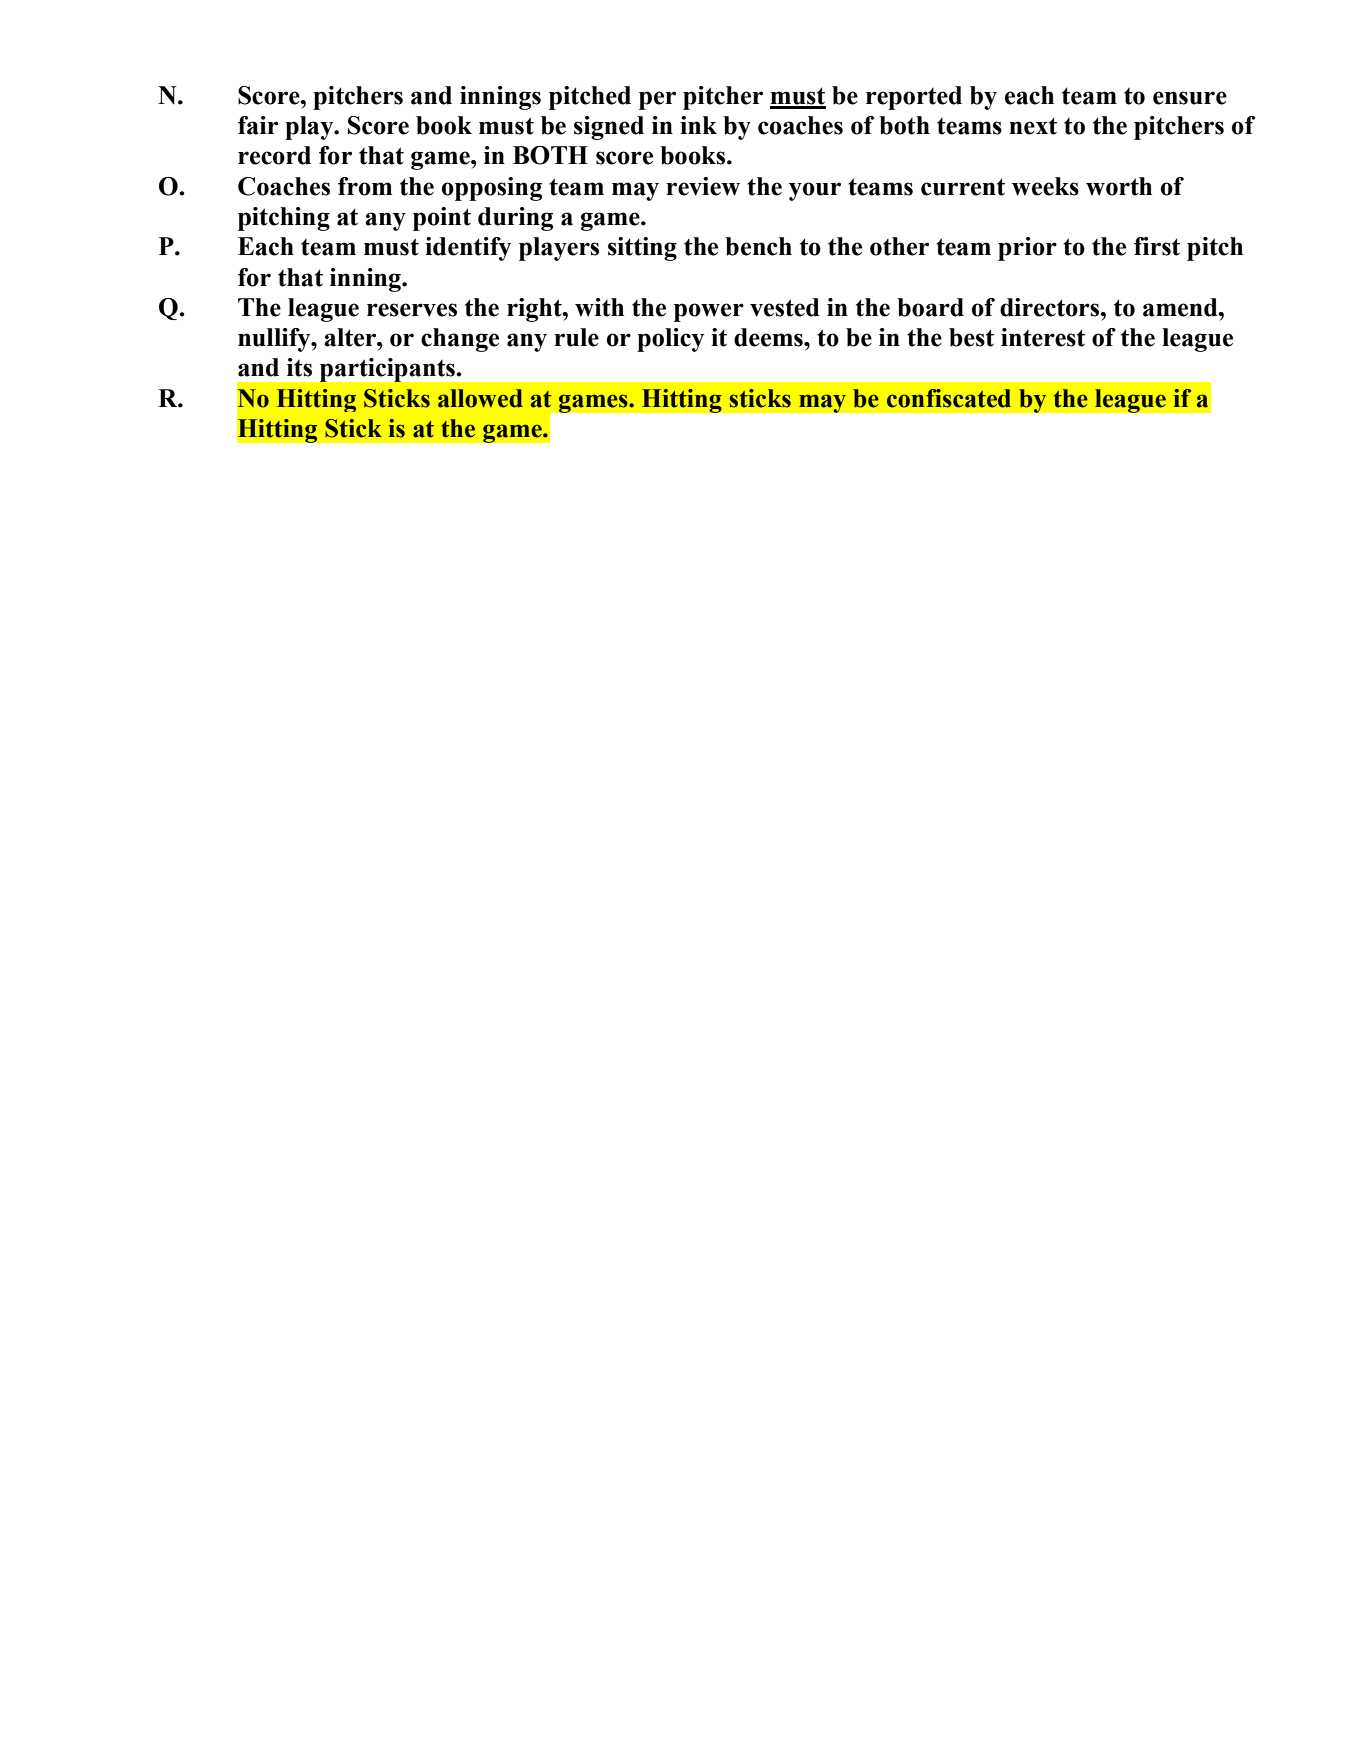 The height and width of the page is (1740, 1345). What do you see at coordinates (412, 310) in the page?
I see `reserves` at bounding box center [412, 310].
